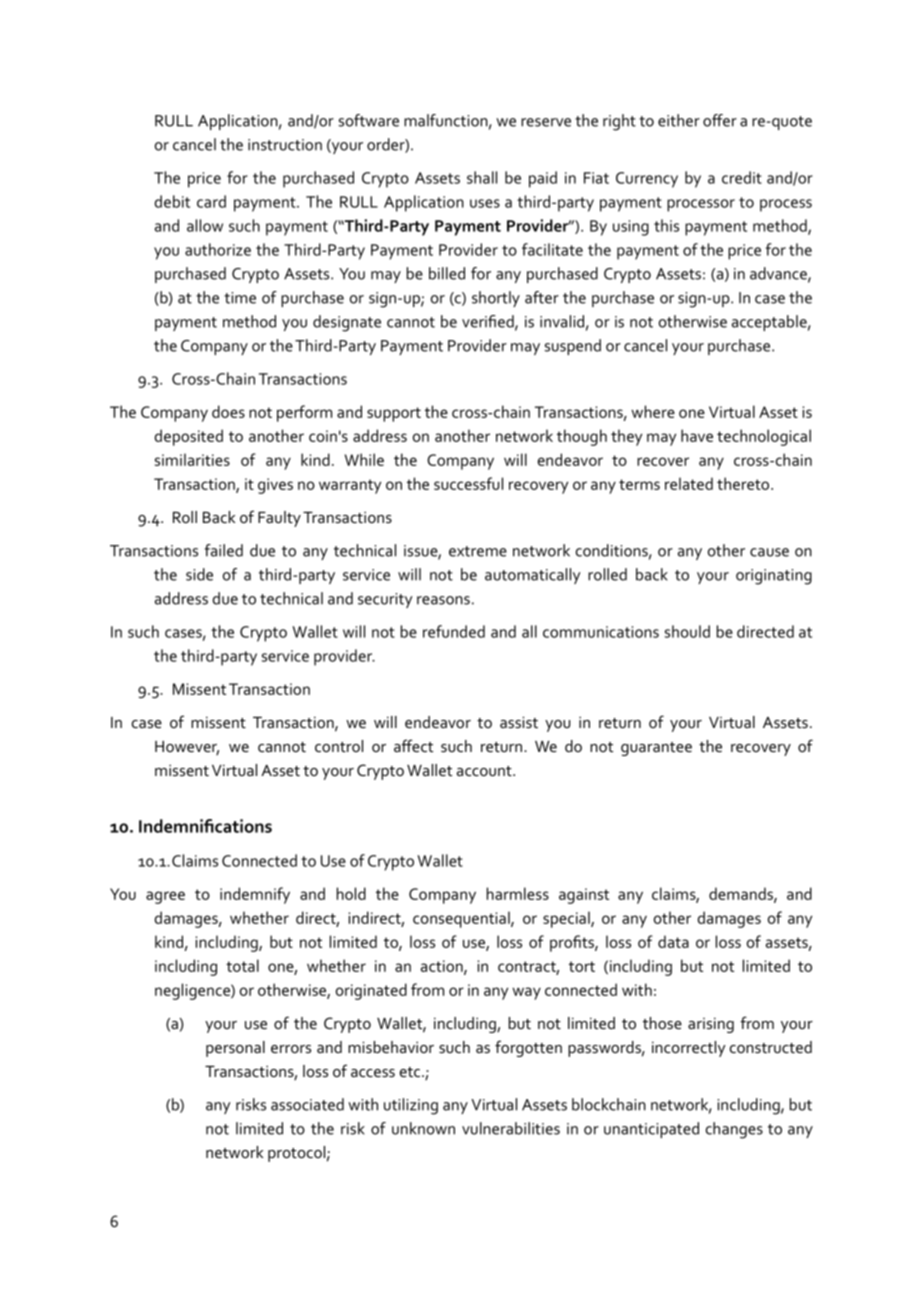 Image resolution: width=924 pixels, height=1307 pixels. What do you see at coordinates (235, 1049) in the document?
I see `personal` at bounding box center [235, 1049].
